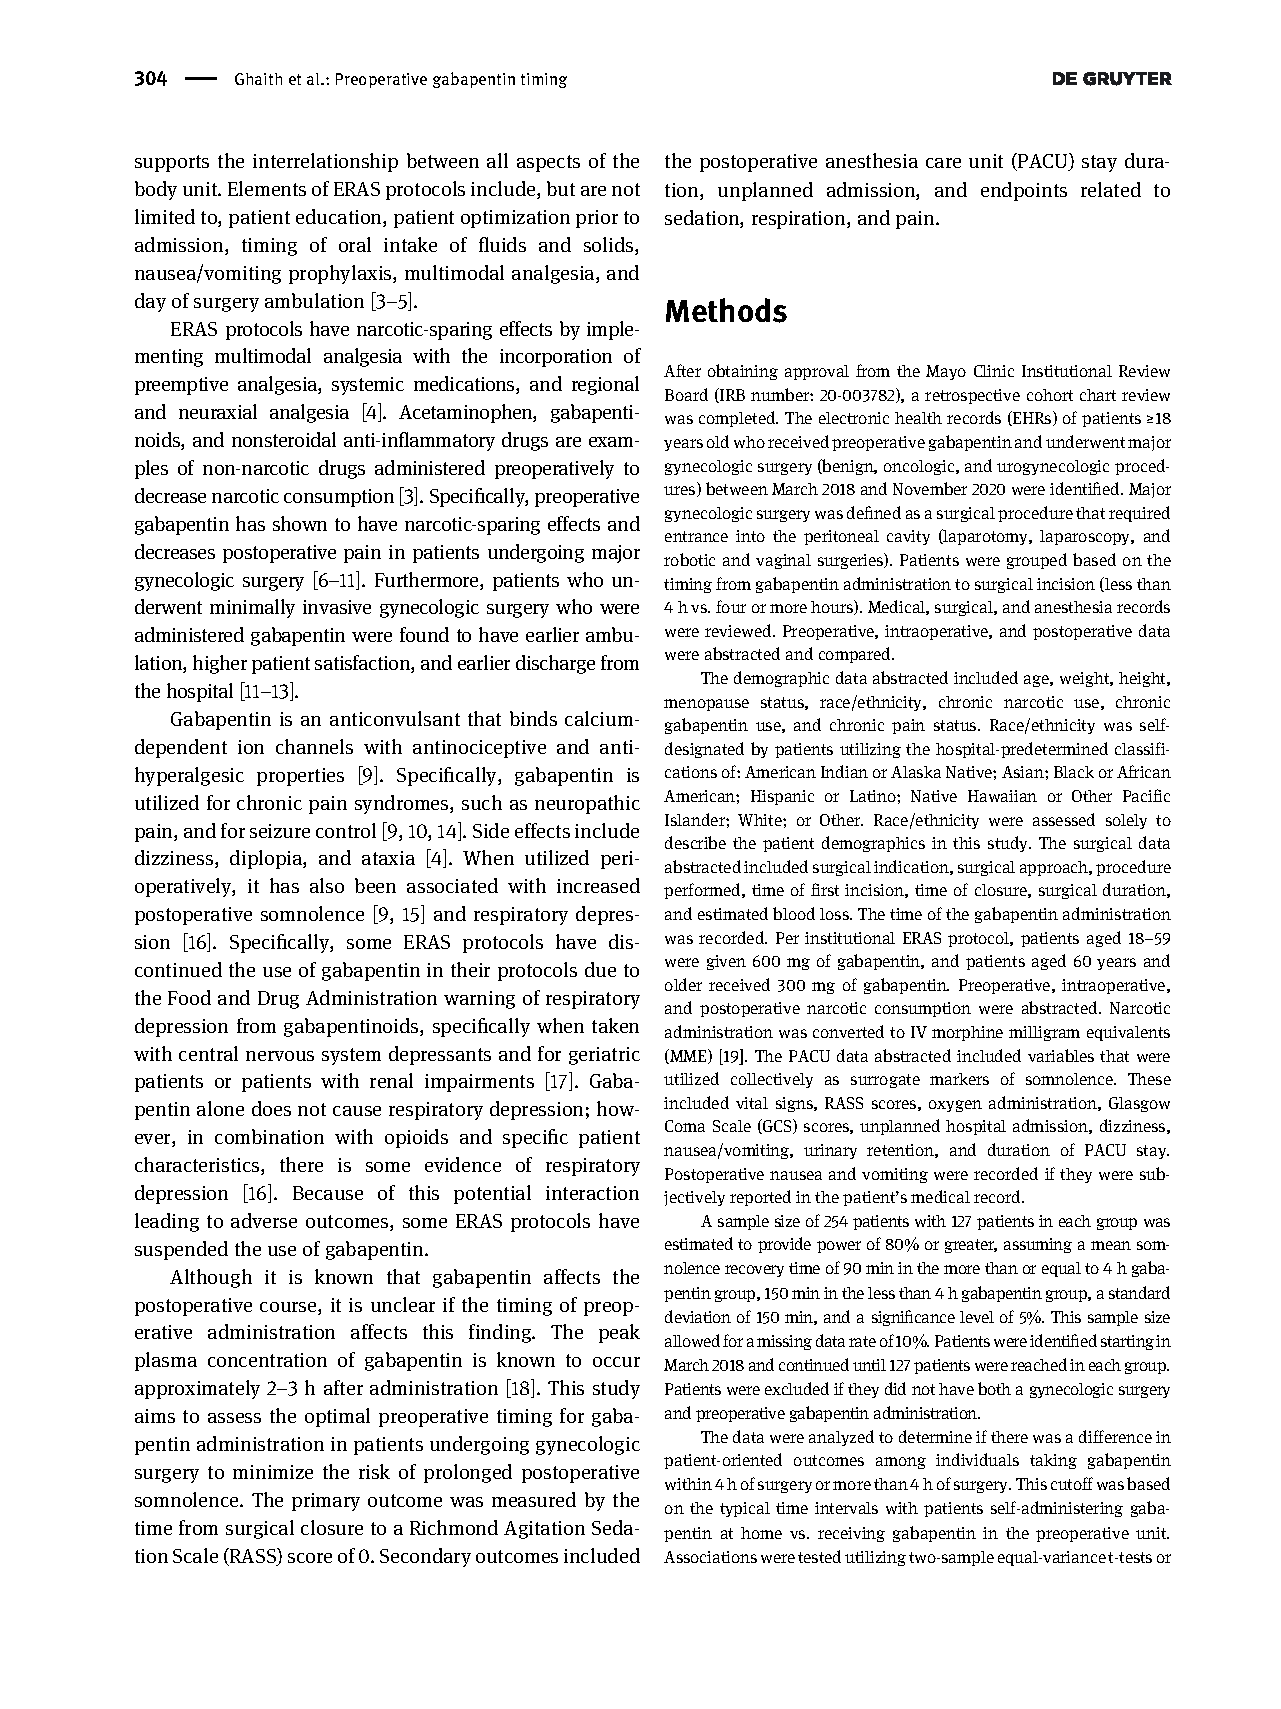 The height and width of the screenshot is (1709, 1281). Describe the element at coordinates (1038, 1245) in the screenshot. I see `assuming` at that location.
